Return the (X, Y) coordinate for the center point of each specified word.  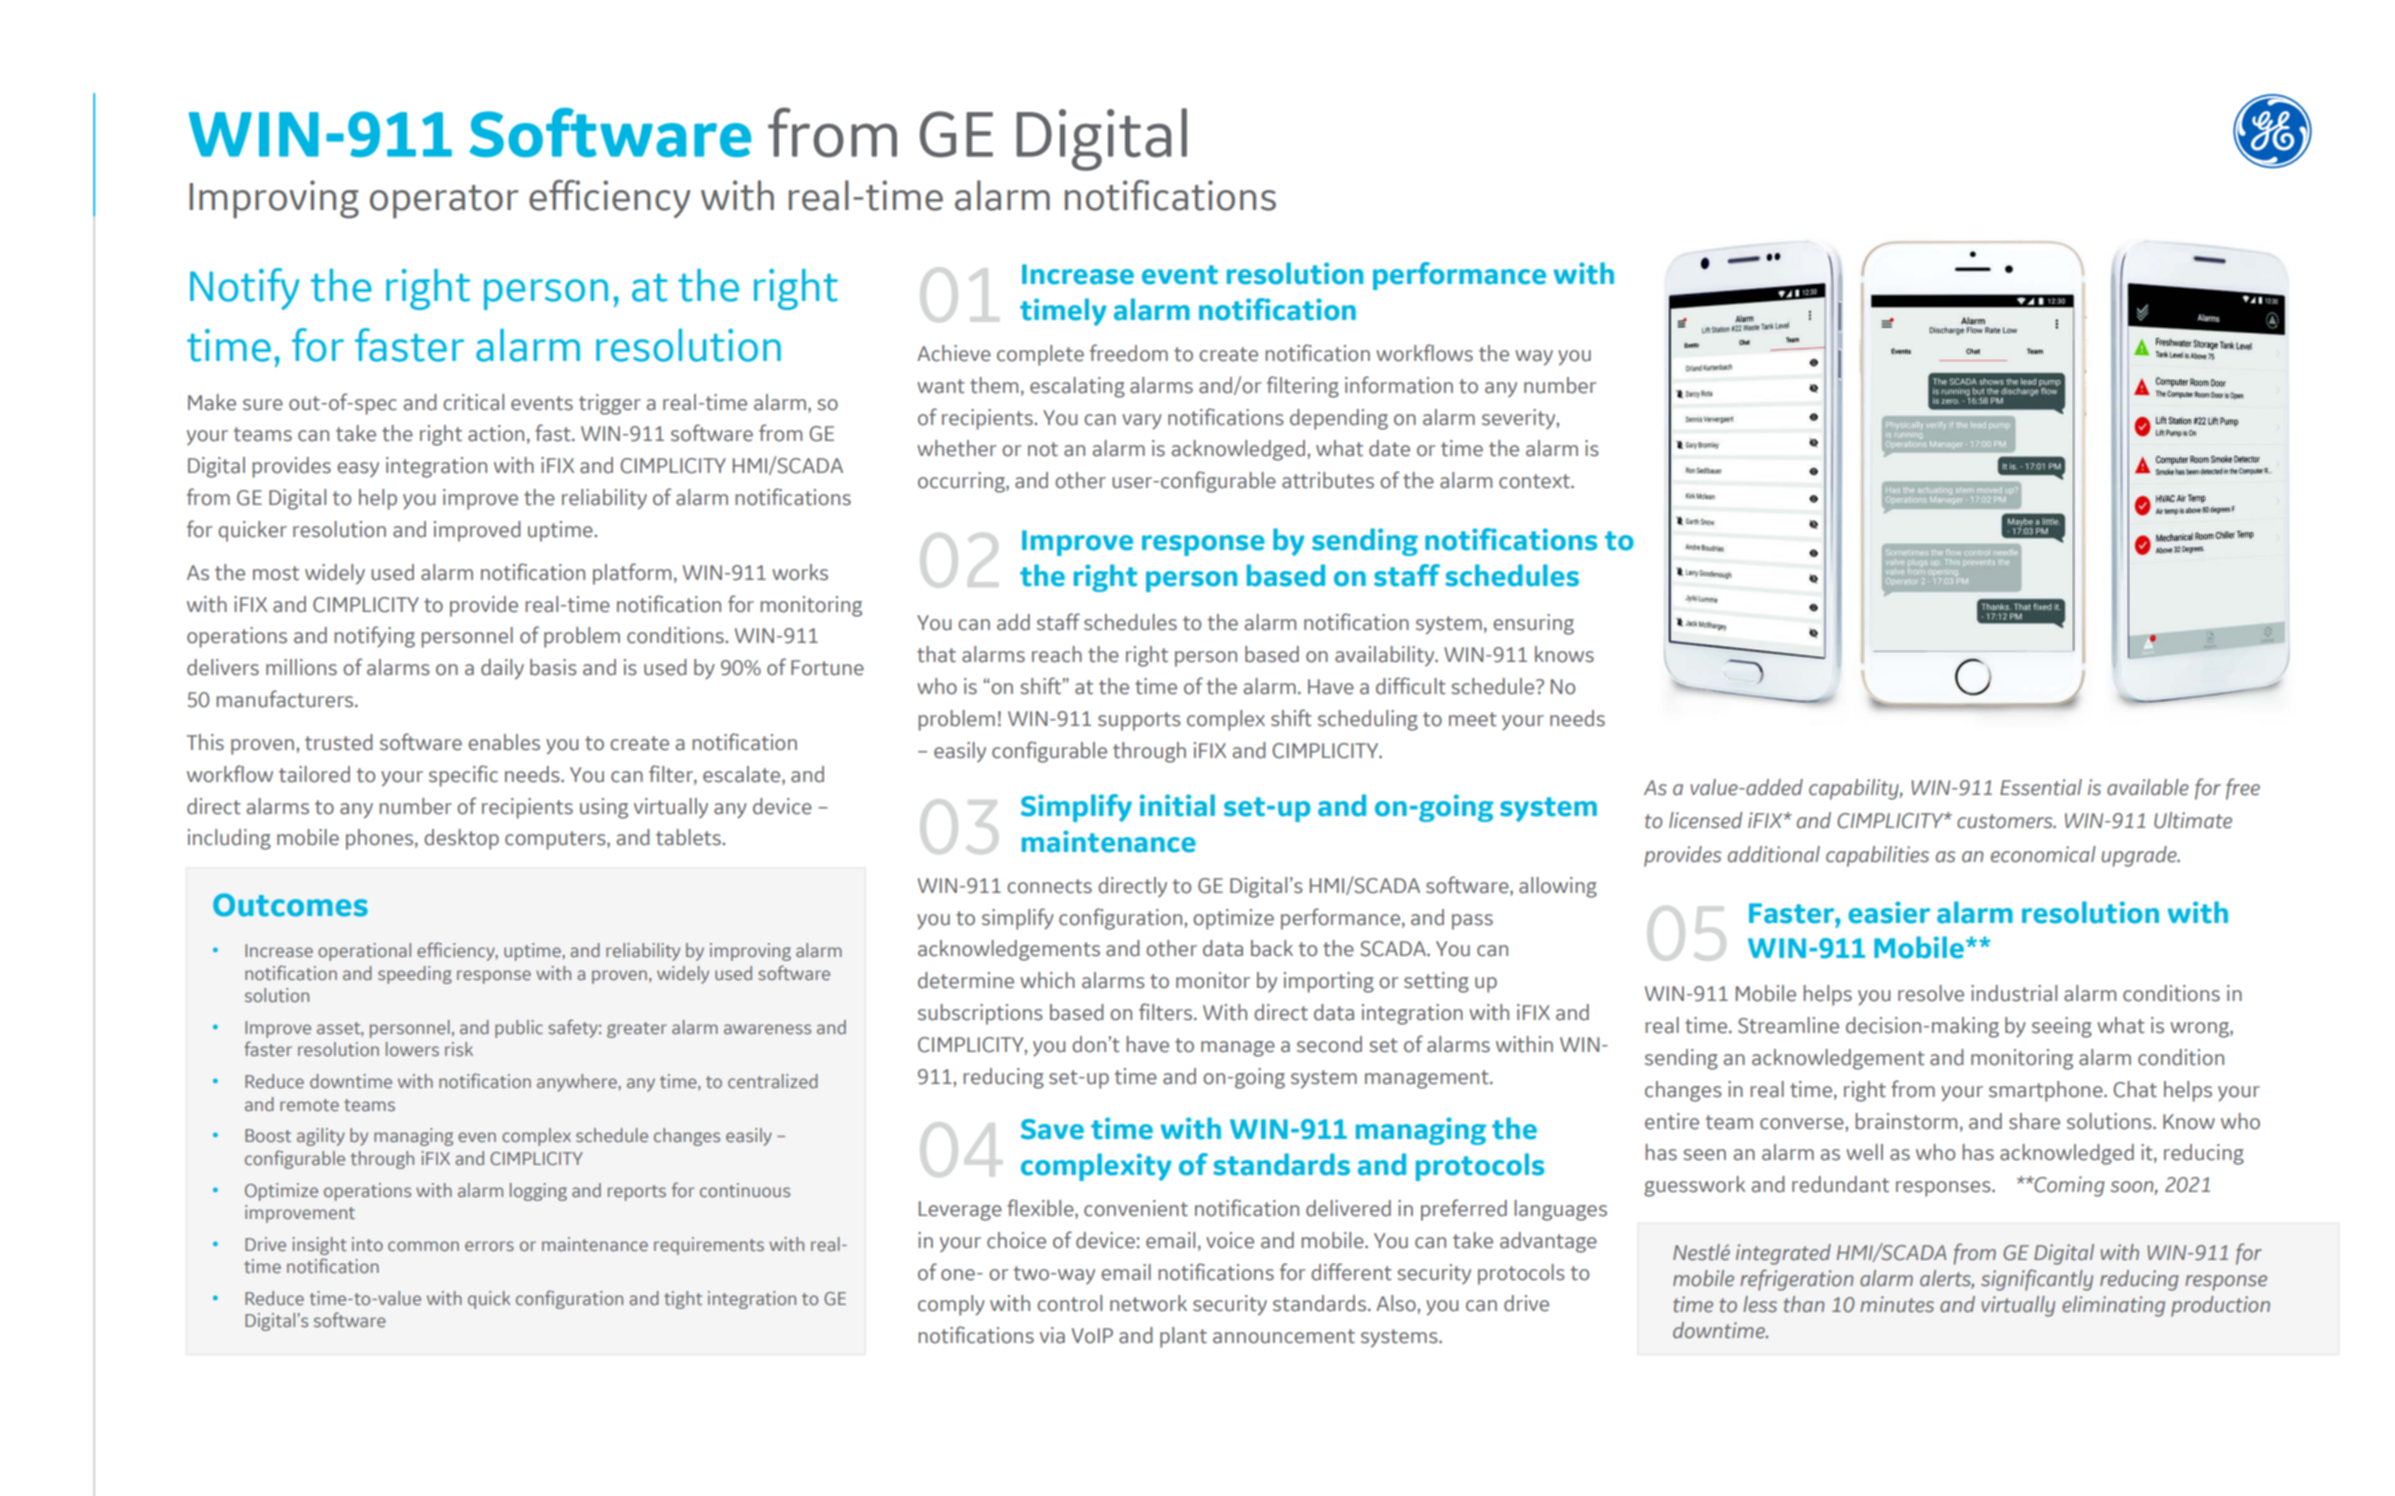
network (1148, 1303)
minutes (1897, 1304)
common (423, 1246)
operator (444, 202)
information (1399, 385)
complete (1040, 355)
